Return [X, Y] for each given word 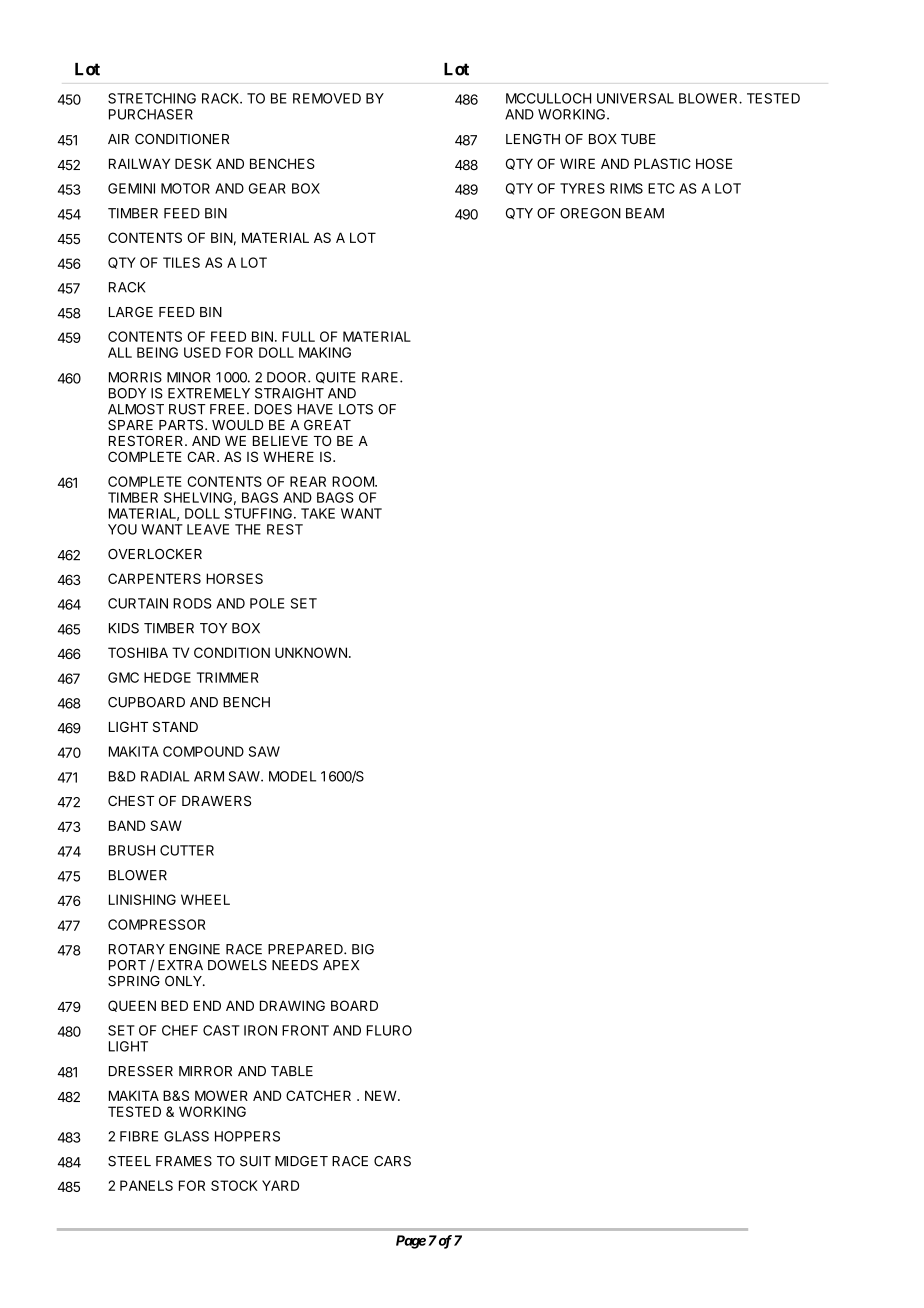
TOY [213, 628]
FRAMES [184, 1161]
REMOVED [327, 98]
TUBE [638, 139]
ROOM [354, 481]
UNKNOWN [311, 652]
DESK [193, 163]
